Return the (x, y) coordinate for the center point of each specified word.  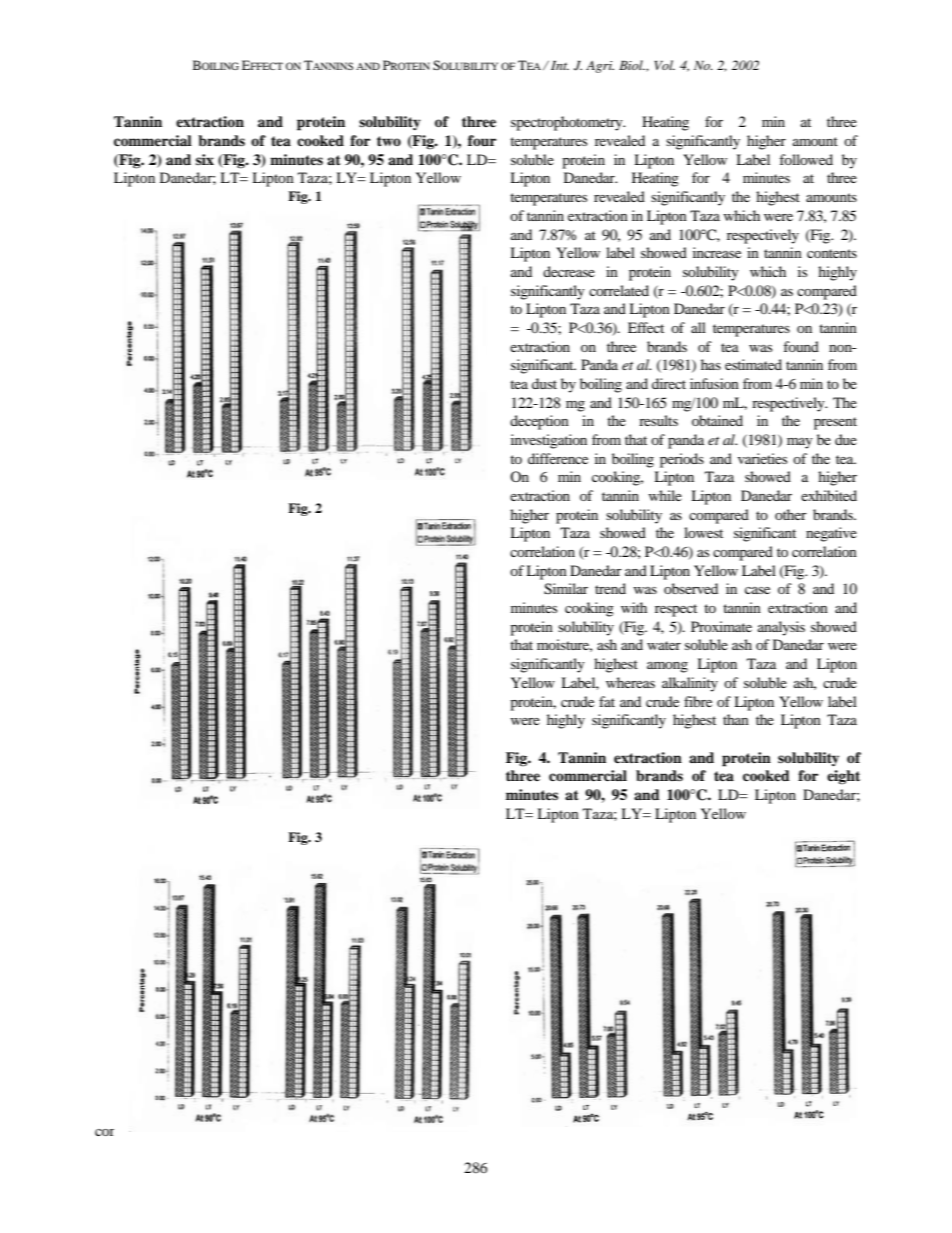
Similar (566, 589)
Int (560, 65)
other (791, 514)
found (801, 346)
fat (607, 701)
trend (610, 588)
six (205, 159)
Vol (664, 65)
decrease (569, 271)
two (389, 141)
